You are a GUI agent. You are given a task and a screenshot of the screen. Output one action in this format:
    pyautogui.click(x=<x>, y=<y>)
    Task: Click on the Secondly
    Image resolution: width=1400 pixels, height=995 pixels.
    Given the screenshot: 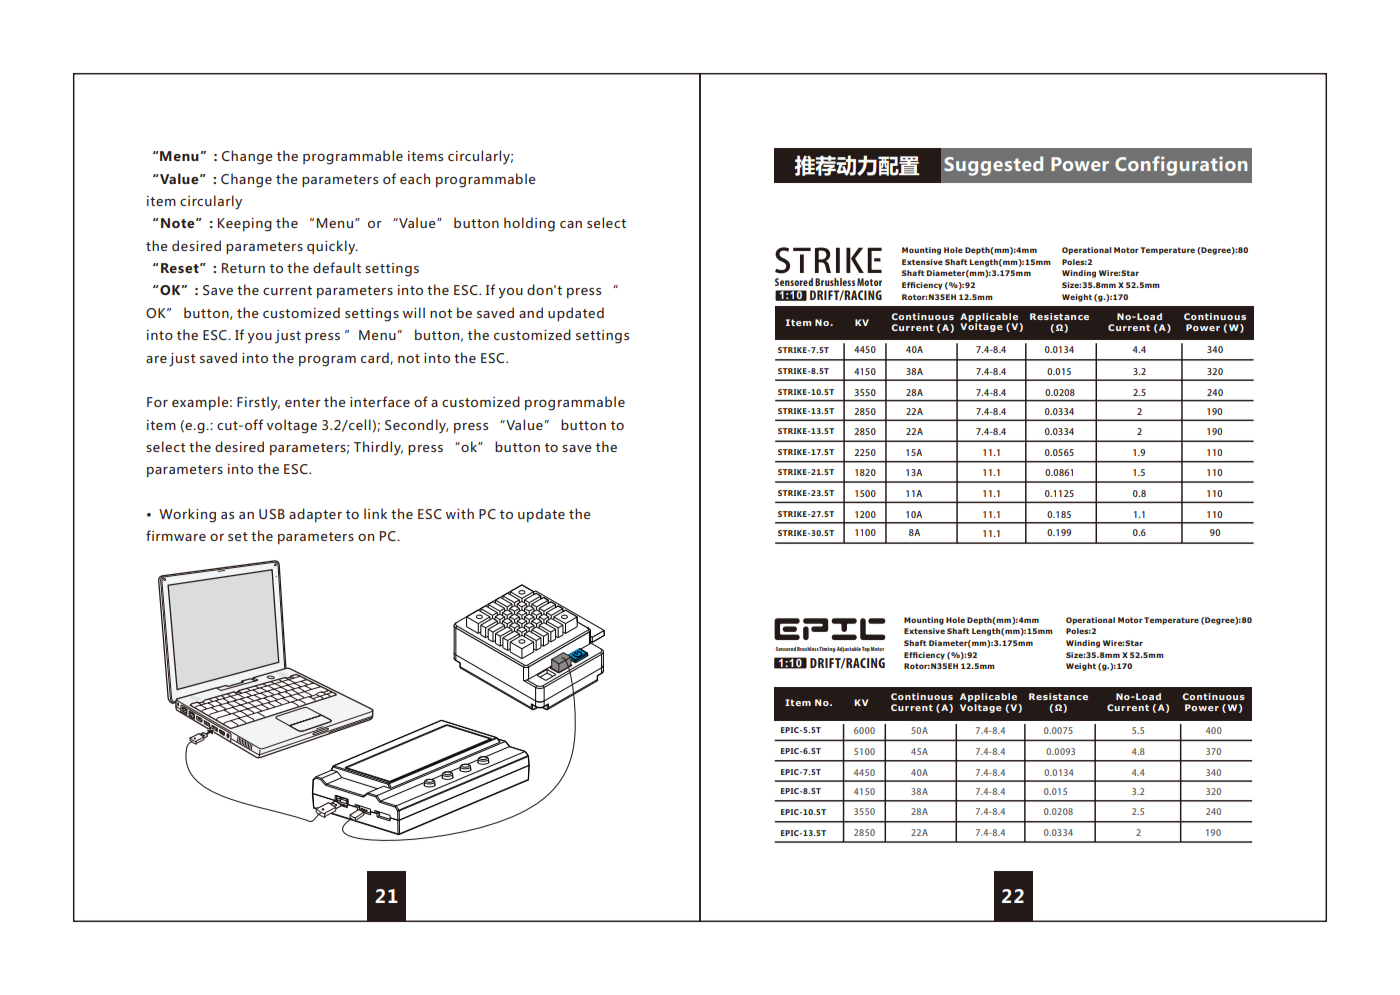 What is the action you would take?
    pyautogui.click(x=416, y=426)
